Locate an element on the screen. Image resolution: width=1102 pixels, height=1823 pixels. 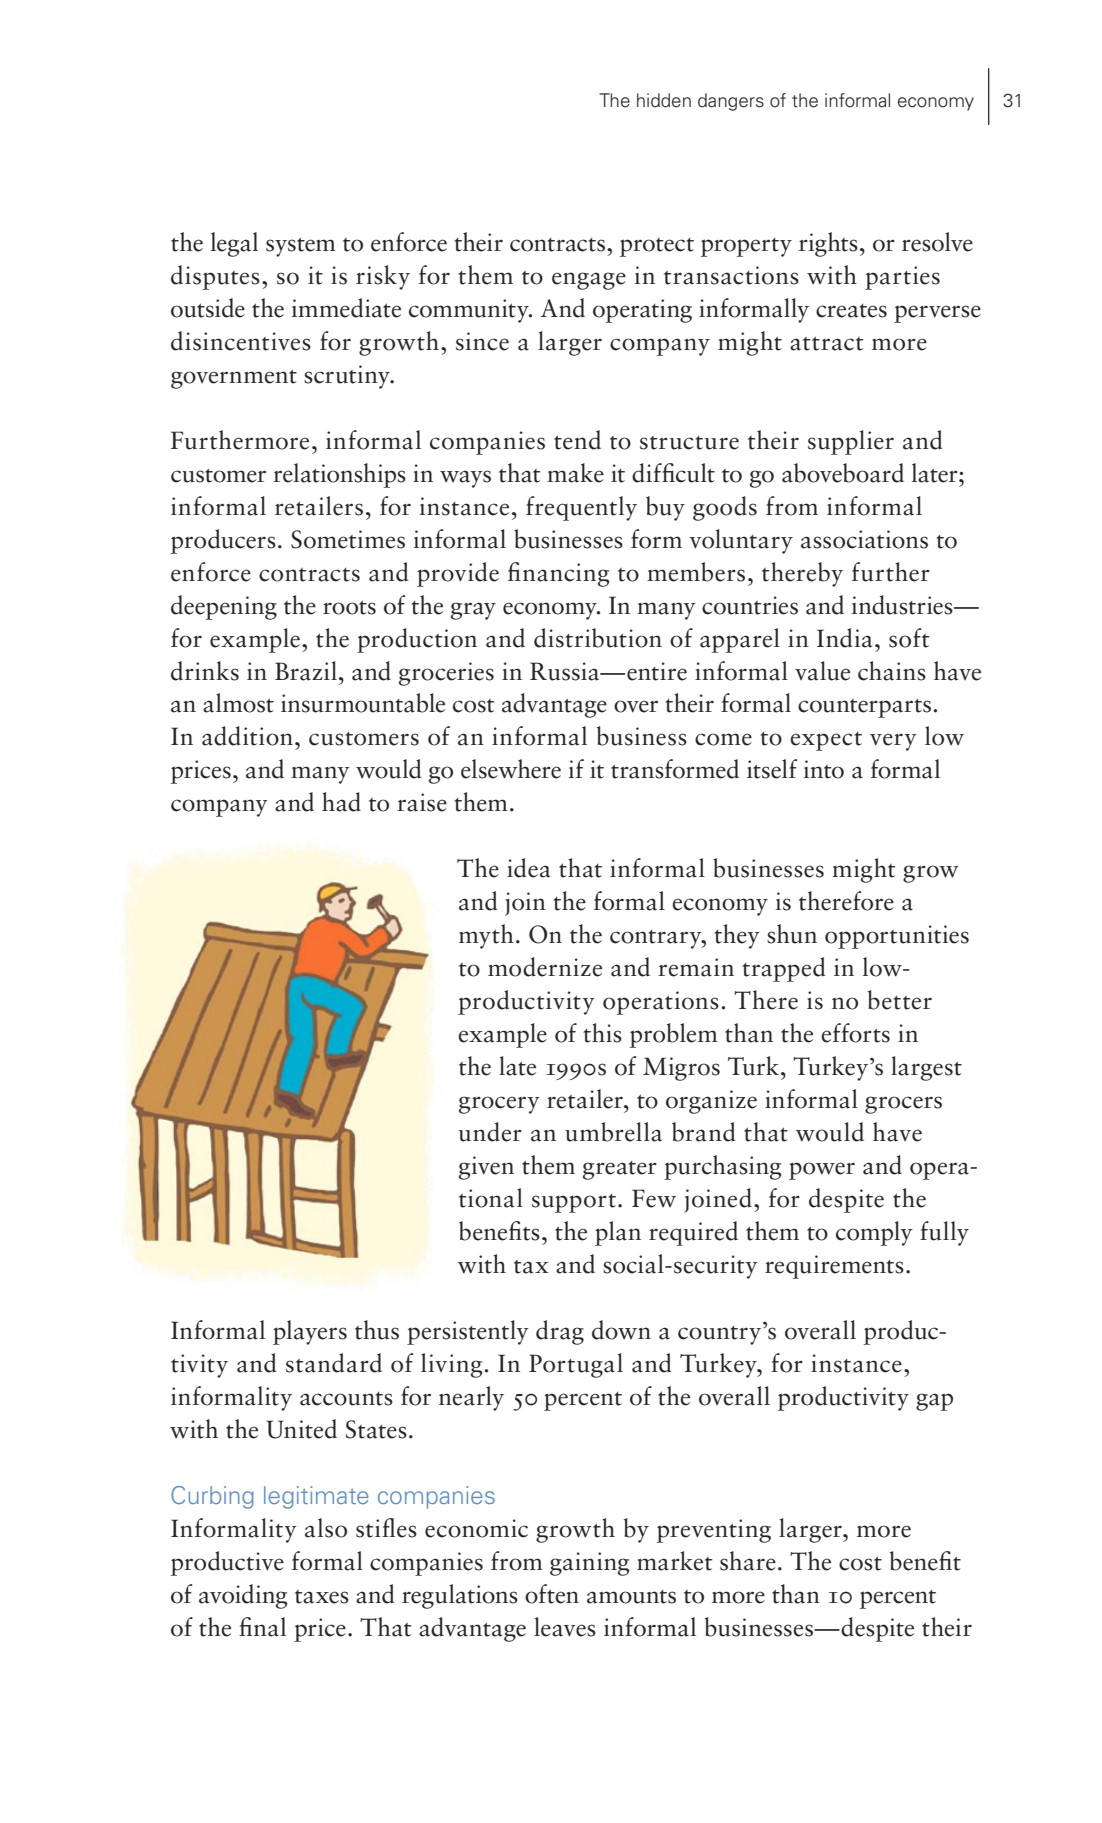
comply is located at coordinates (874, 1233).
